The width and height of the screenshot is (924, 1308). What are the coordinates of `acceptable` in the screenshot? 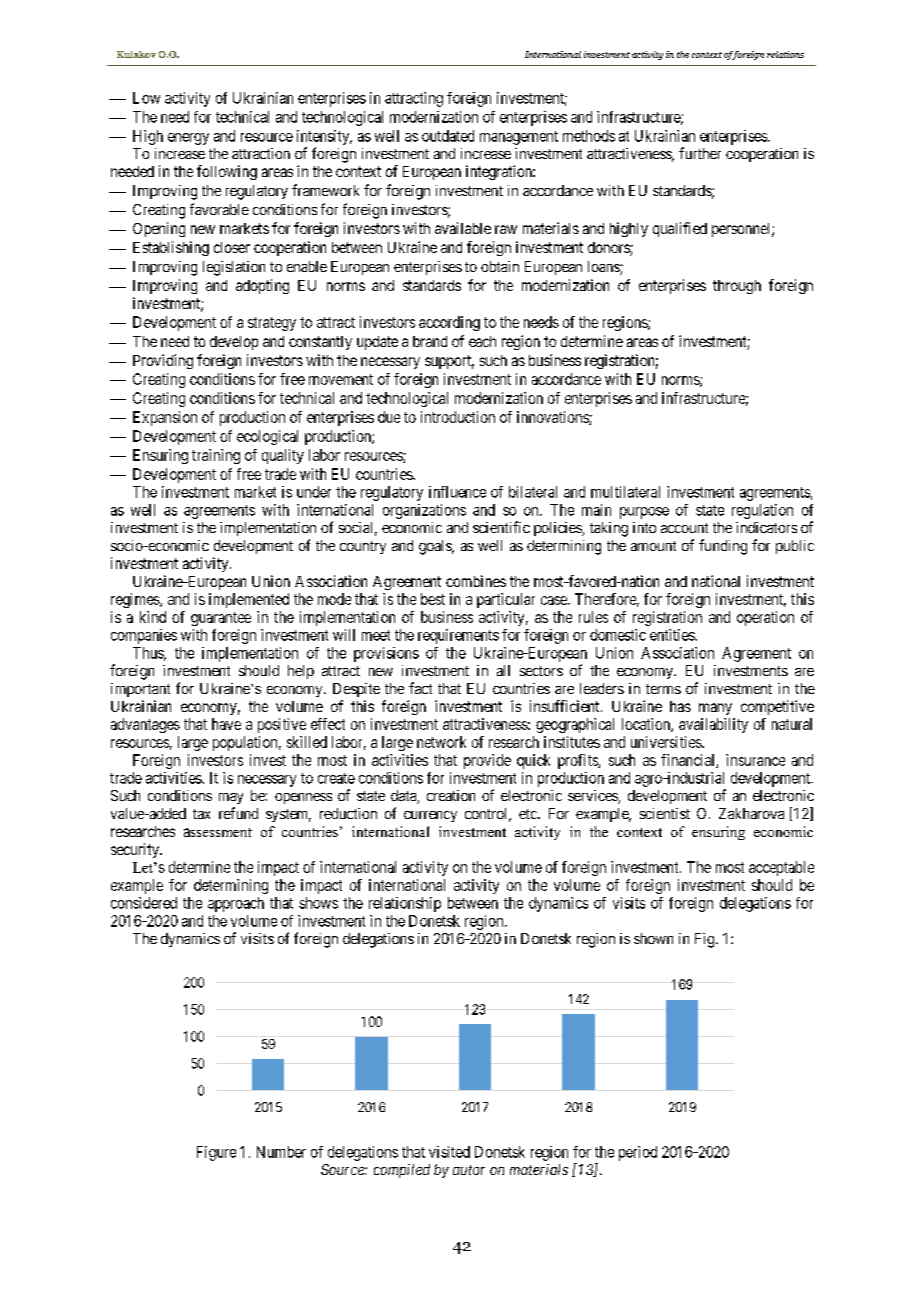 It's located at (781, 868).
